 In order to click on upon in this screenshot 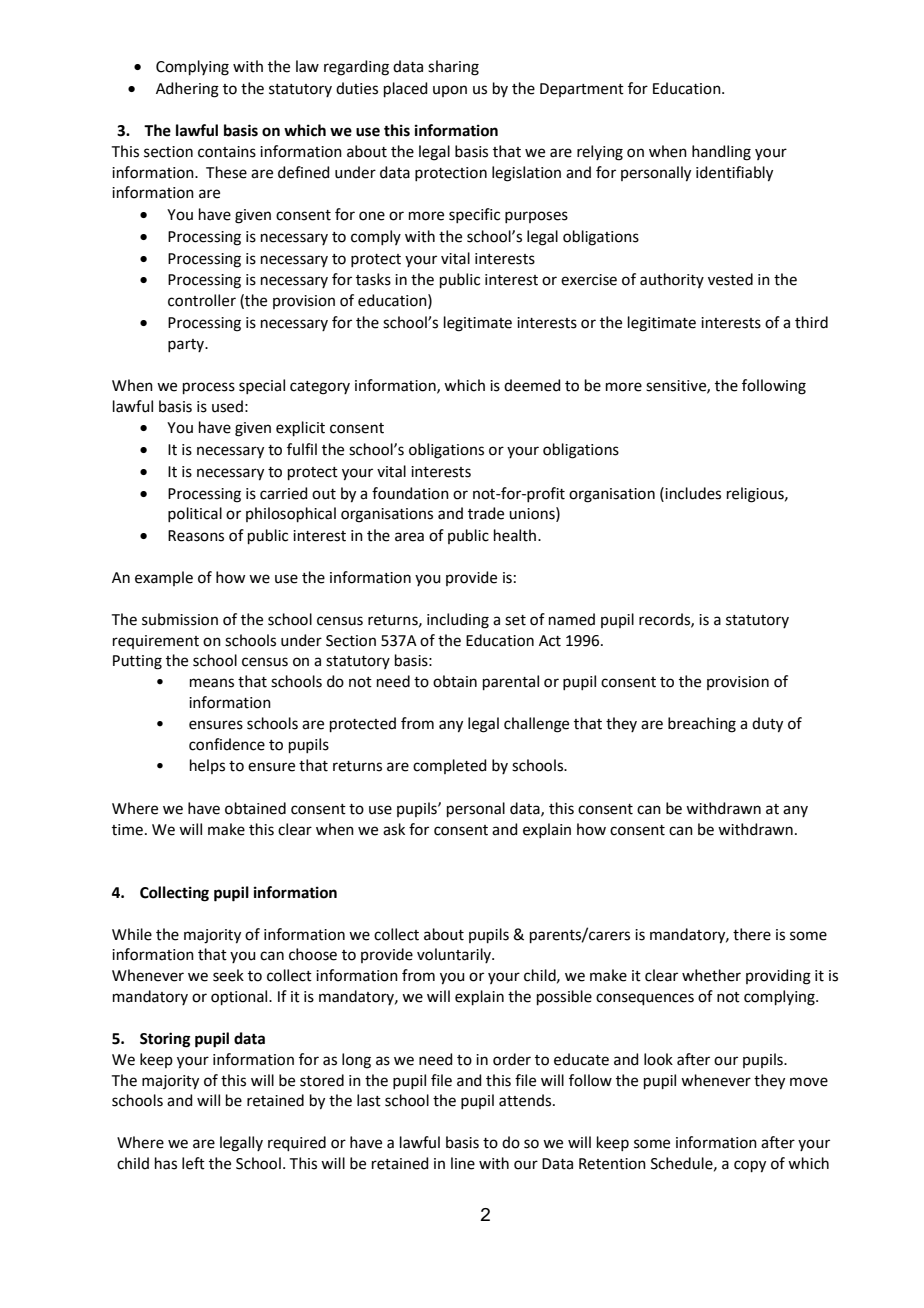, I will do `click(450, 91)`.
